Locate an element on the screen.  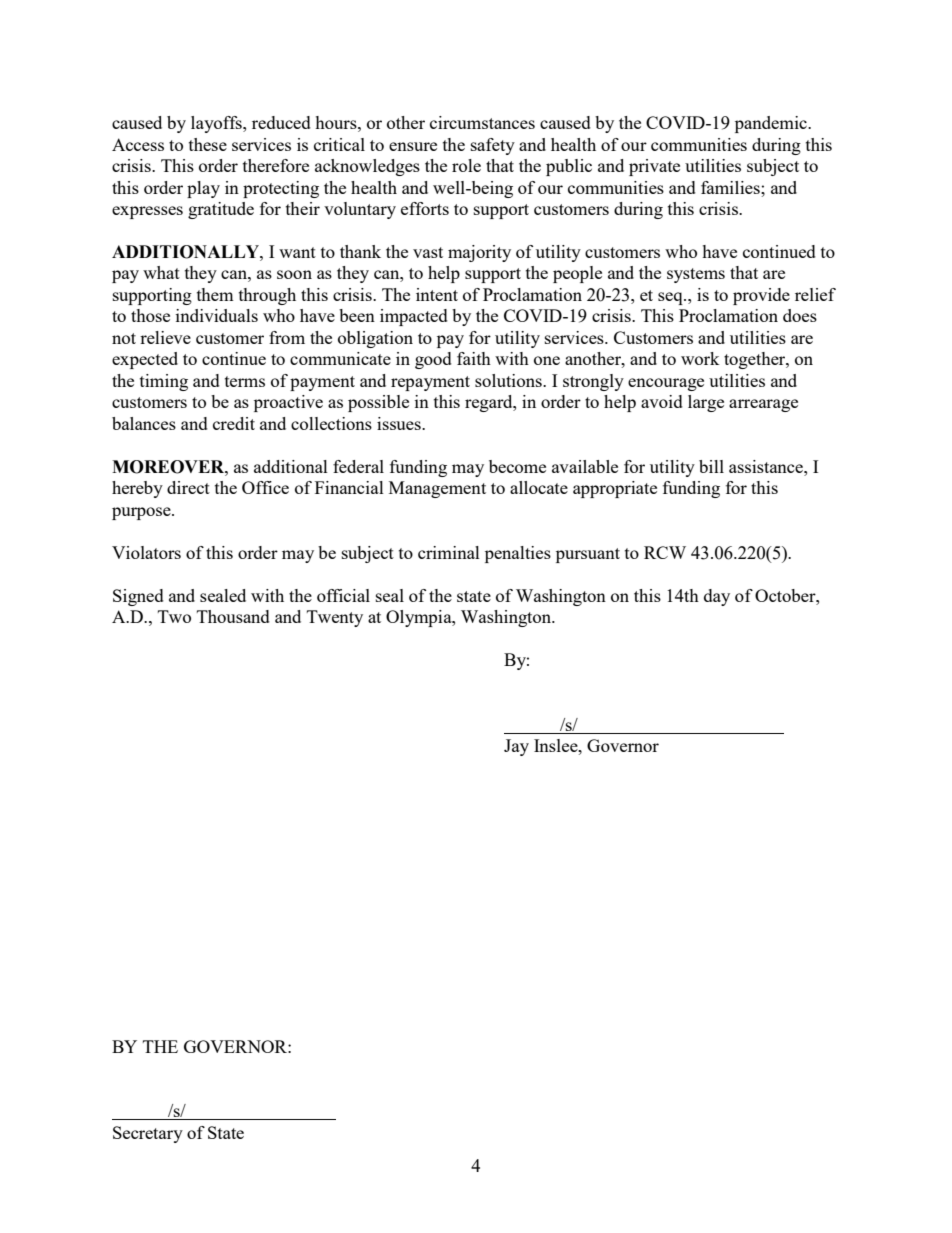
Secretary is located at coordinates (148, 1134).
